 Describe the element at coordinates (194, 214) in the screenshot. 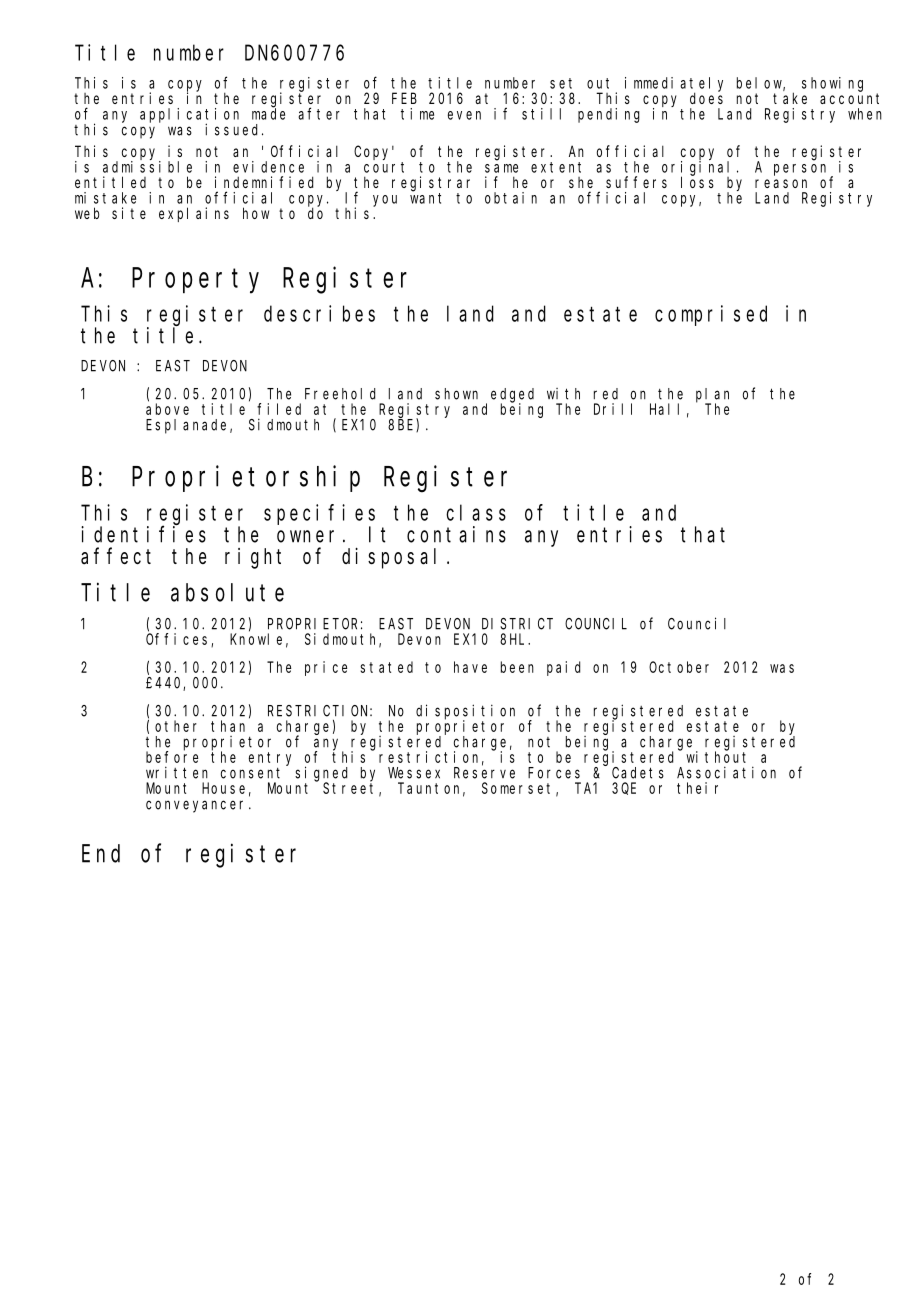

I see `explains` at that location.
